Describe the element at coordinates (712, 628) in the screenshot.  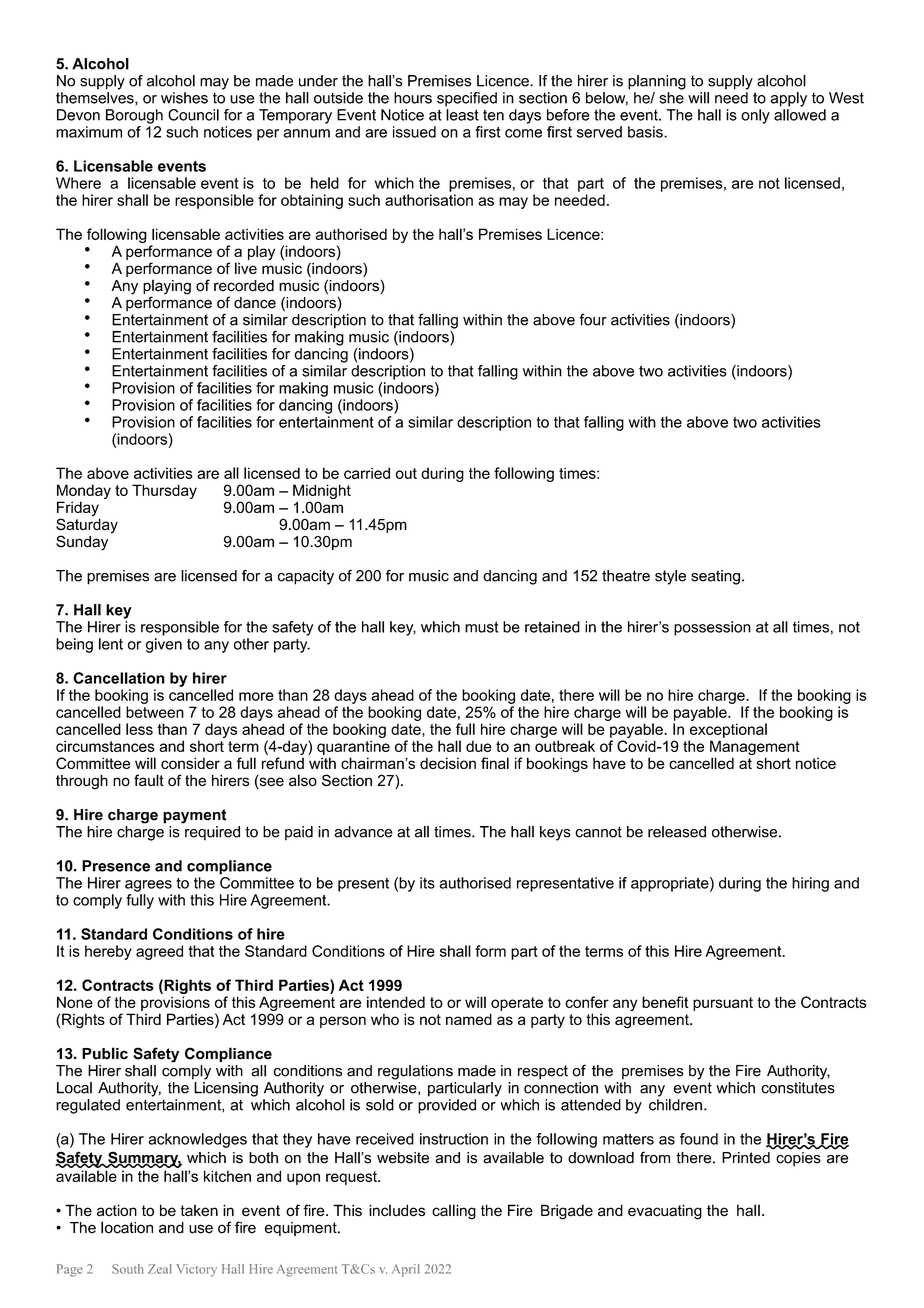
I see `possession` at that location.
